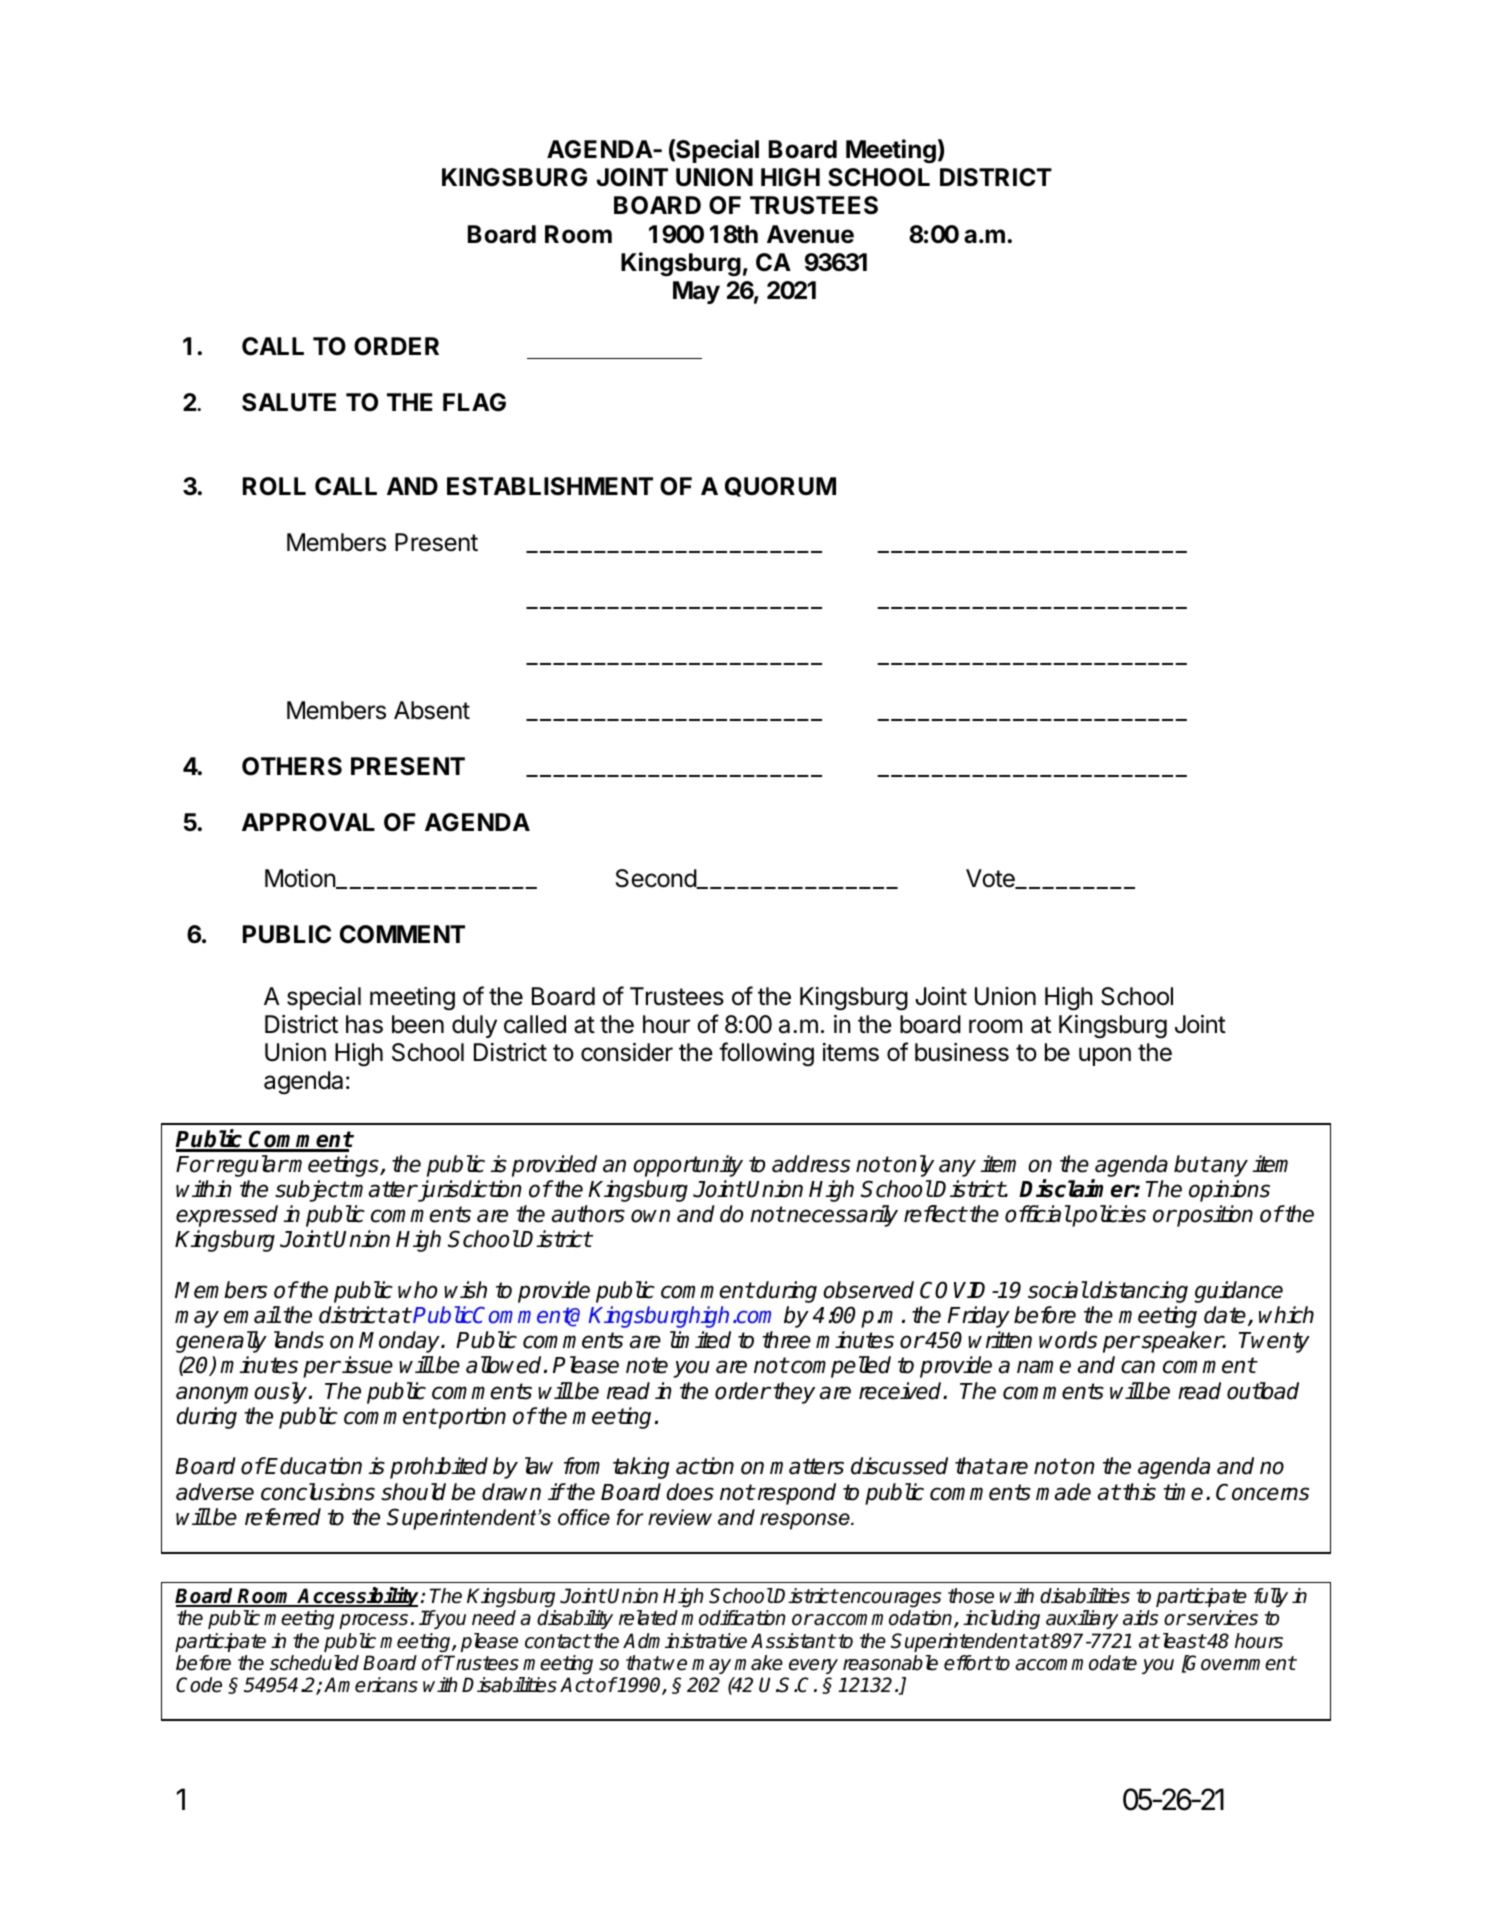 The height and width of the screenshot is (1930, 1492). I want to click on OTHERS, so click(292, 766).
